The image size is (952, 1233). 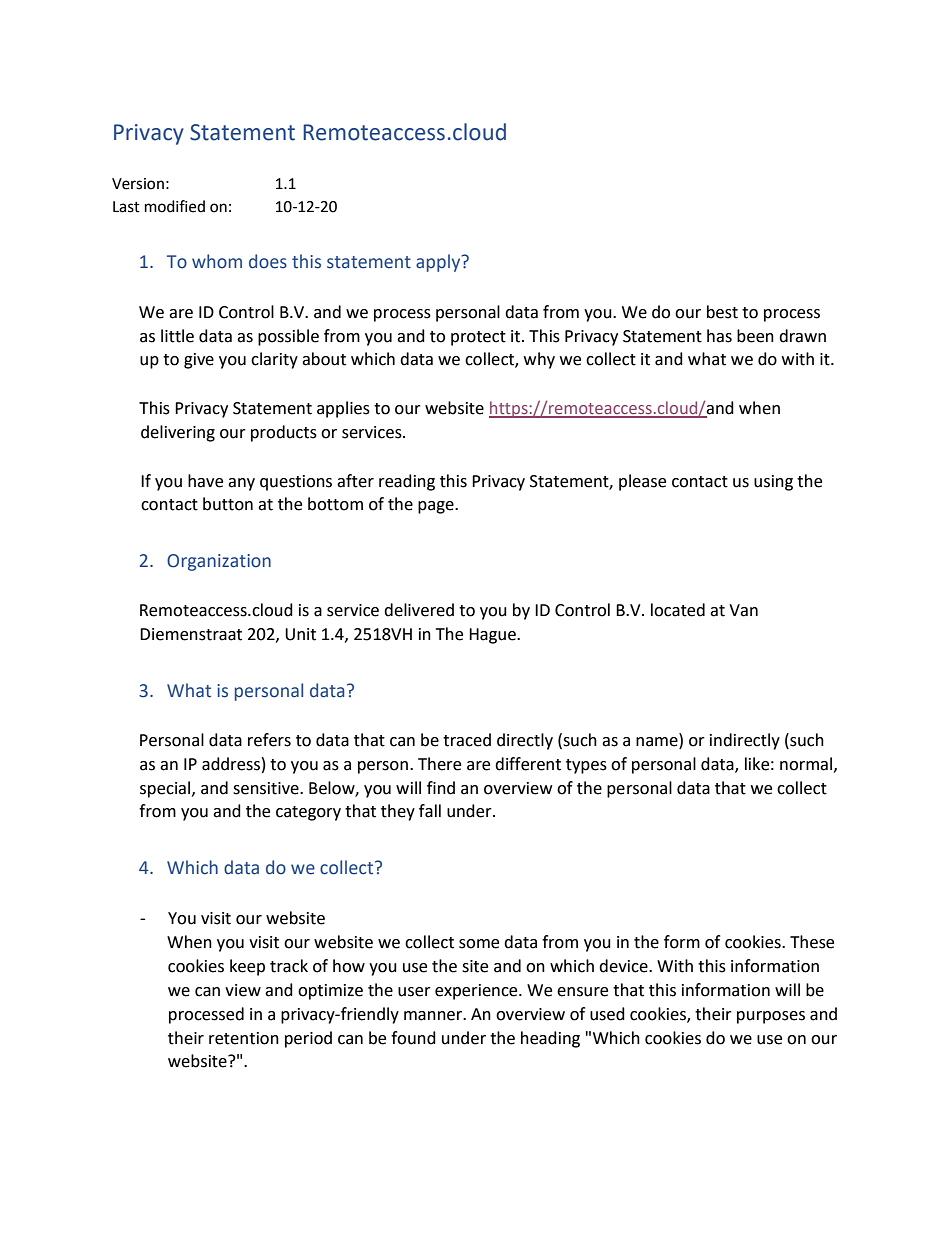 I want to click on apply, so click(x=439, y=263).
